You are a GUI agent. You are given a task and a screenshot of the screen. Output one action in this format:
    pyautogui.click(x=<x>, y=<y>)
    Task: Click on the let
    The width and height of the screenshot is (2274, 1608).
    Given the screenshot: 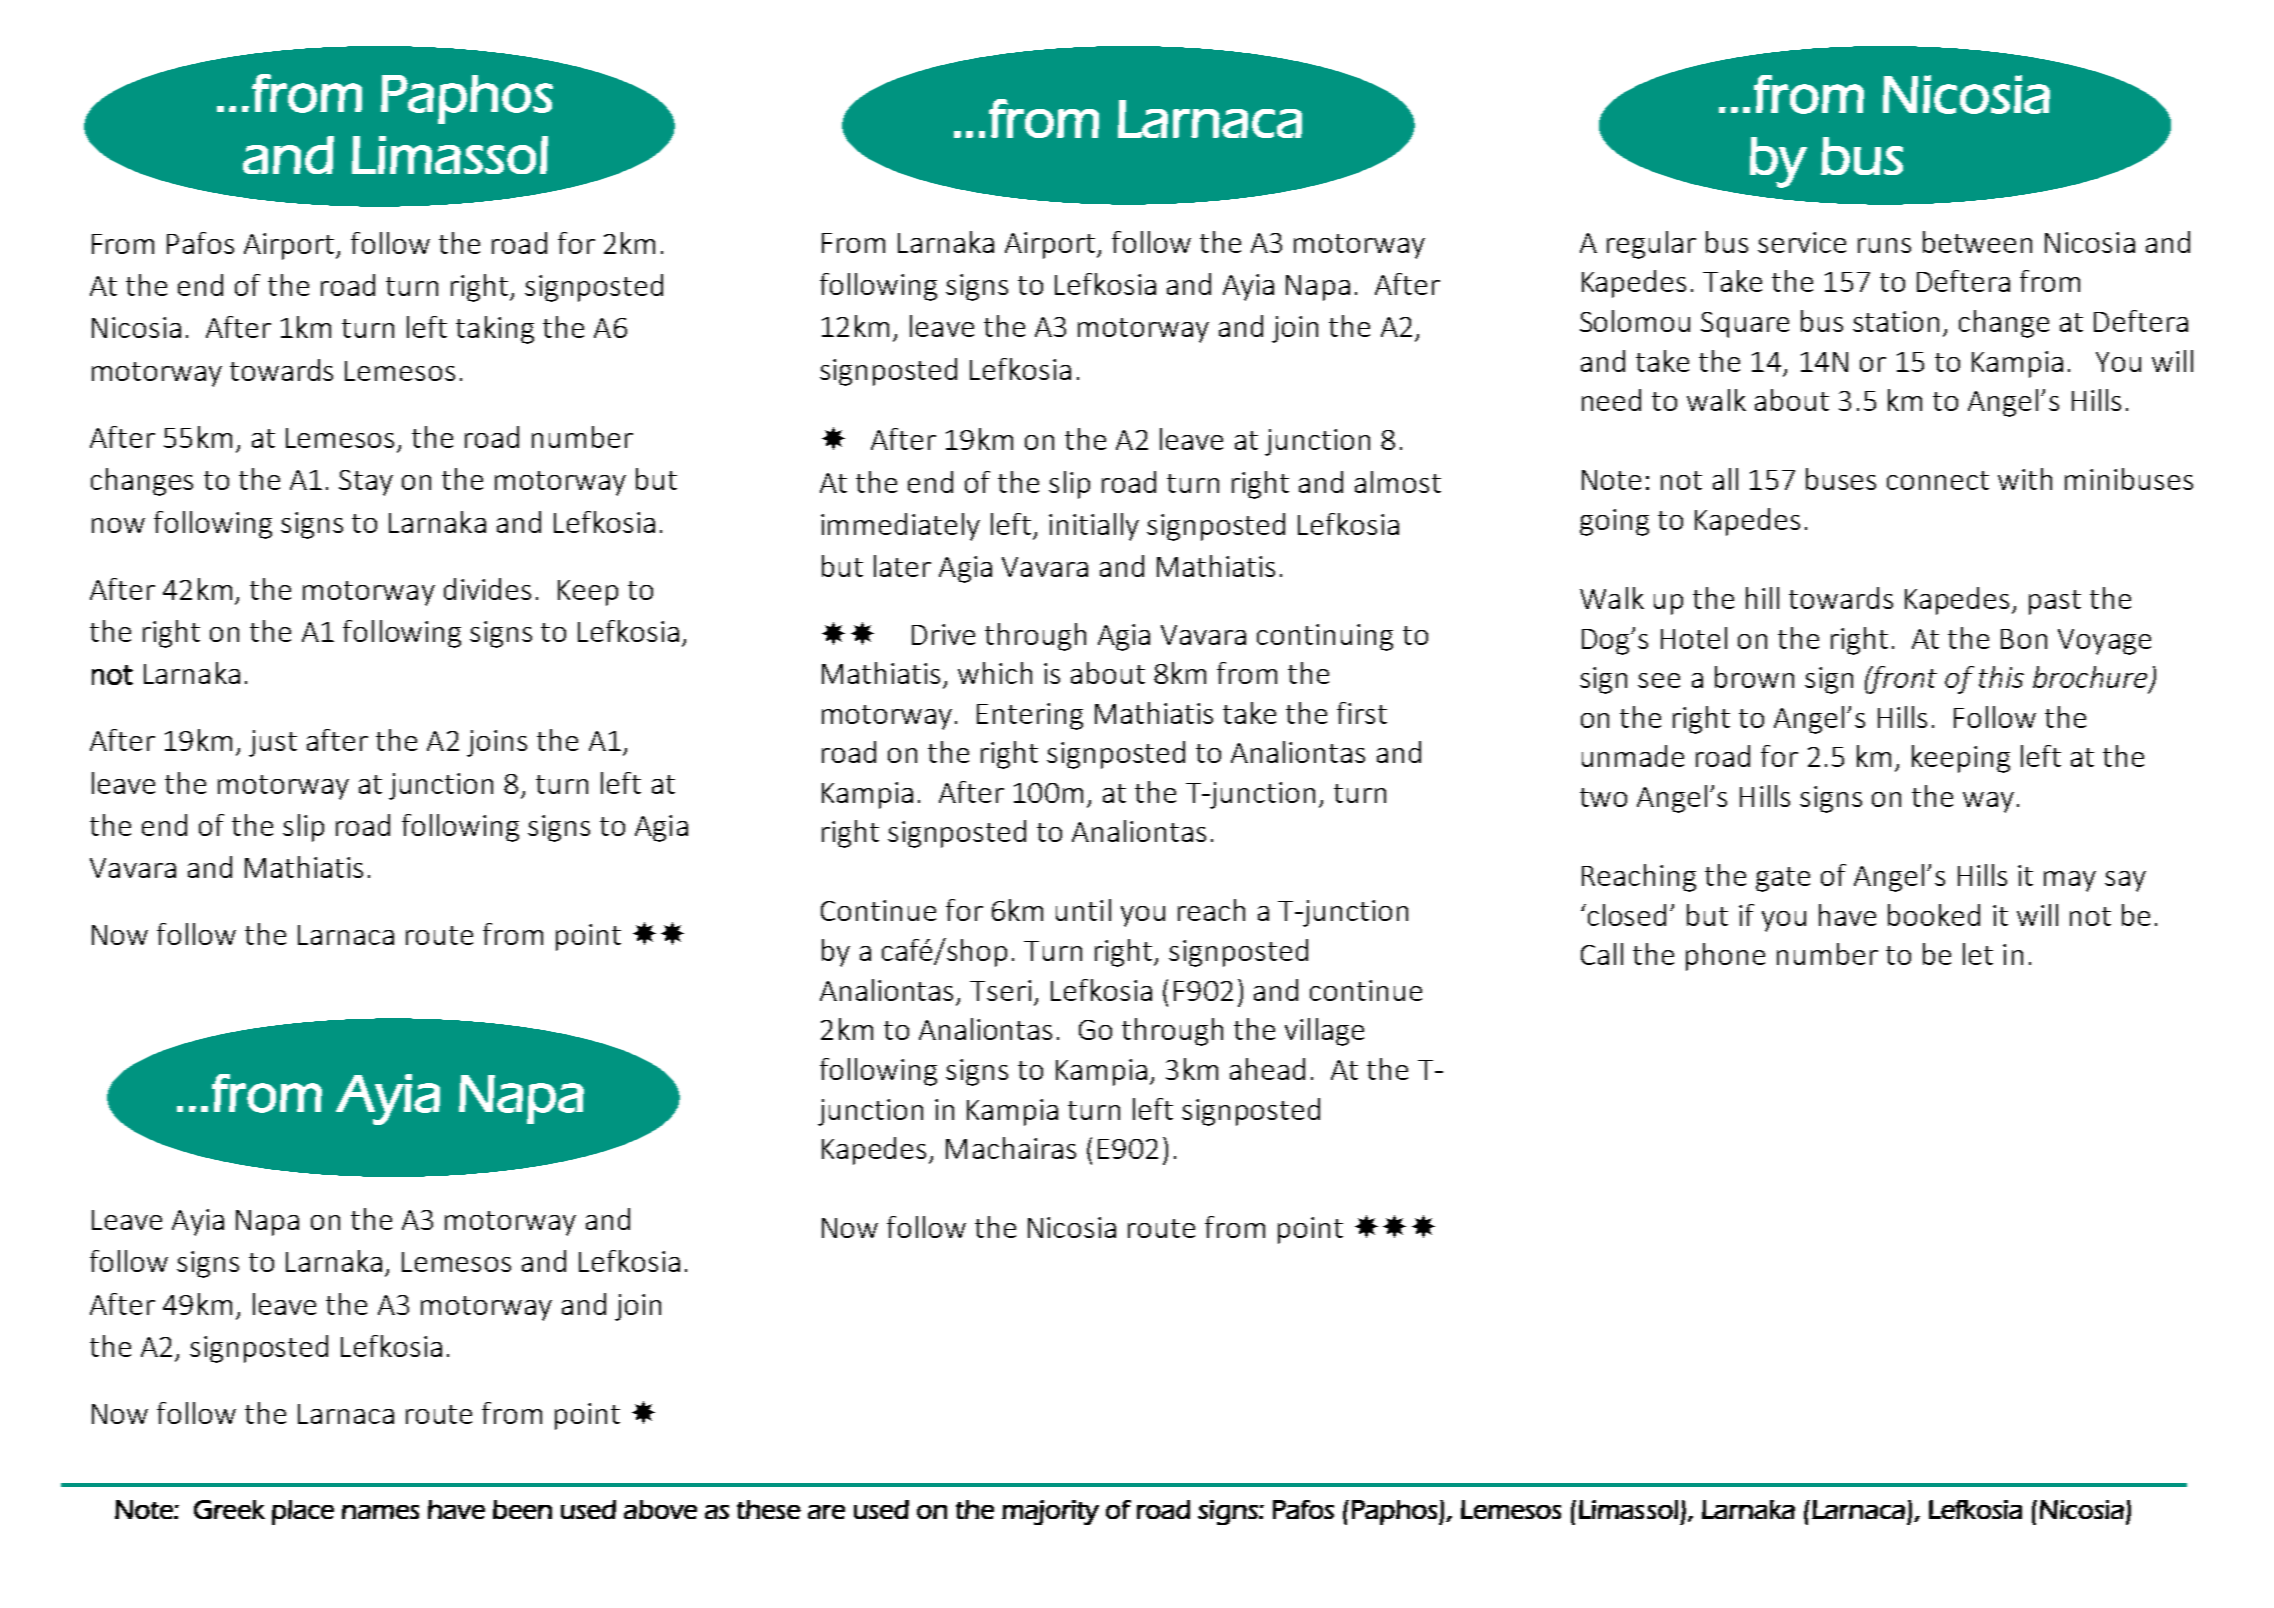 What is the action you would take?
    pyautogui.click(x=1978, y=954)
